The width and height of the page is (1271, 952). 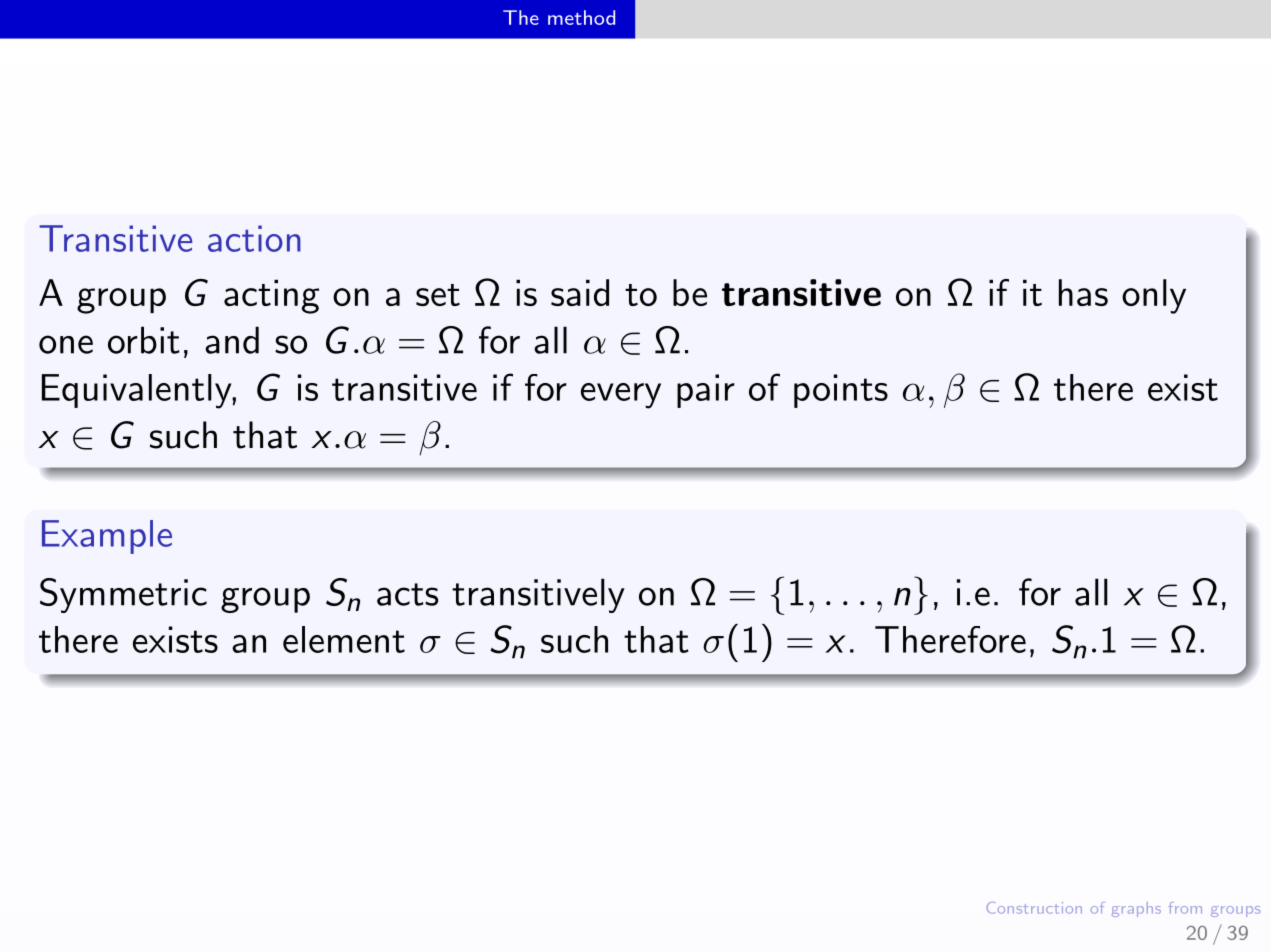 What do you see at coordinates (581, 17) in the page?
I see `method` at bounding box center [581, 17].
